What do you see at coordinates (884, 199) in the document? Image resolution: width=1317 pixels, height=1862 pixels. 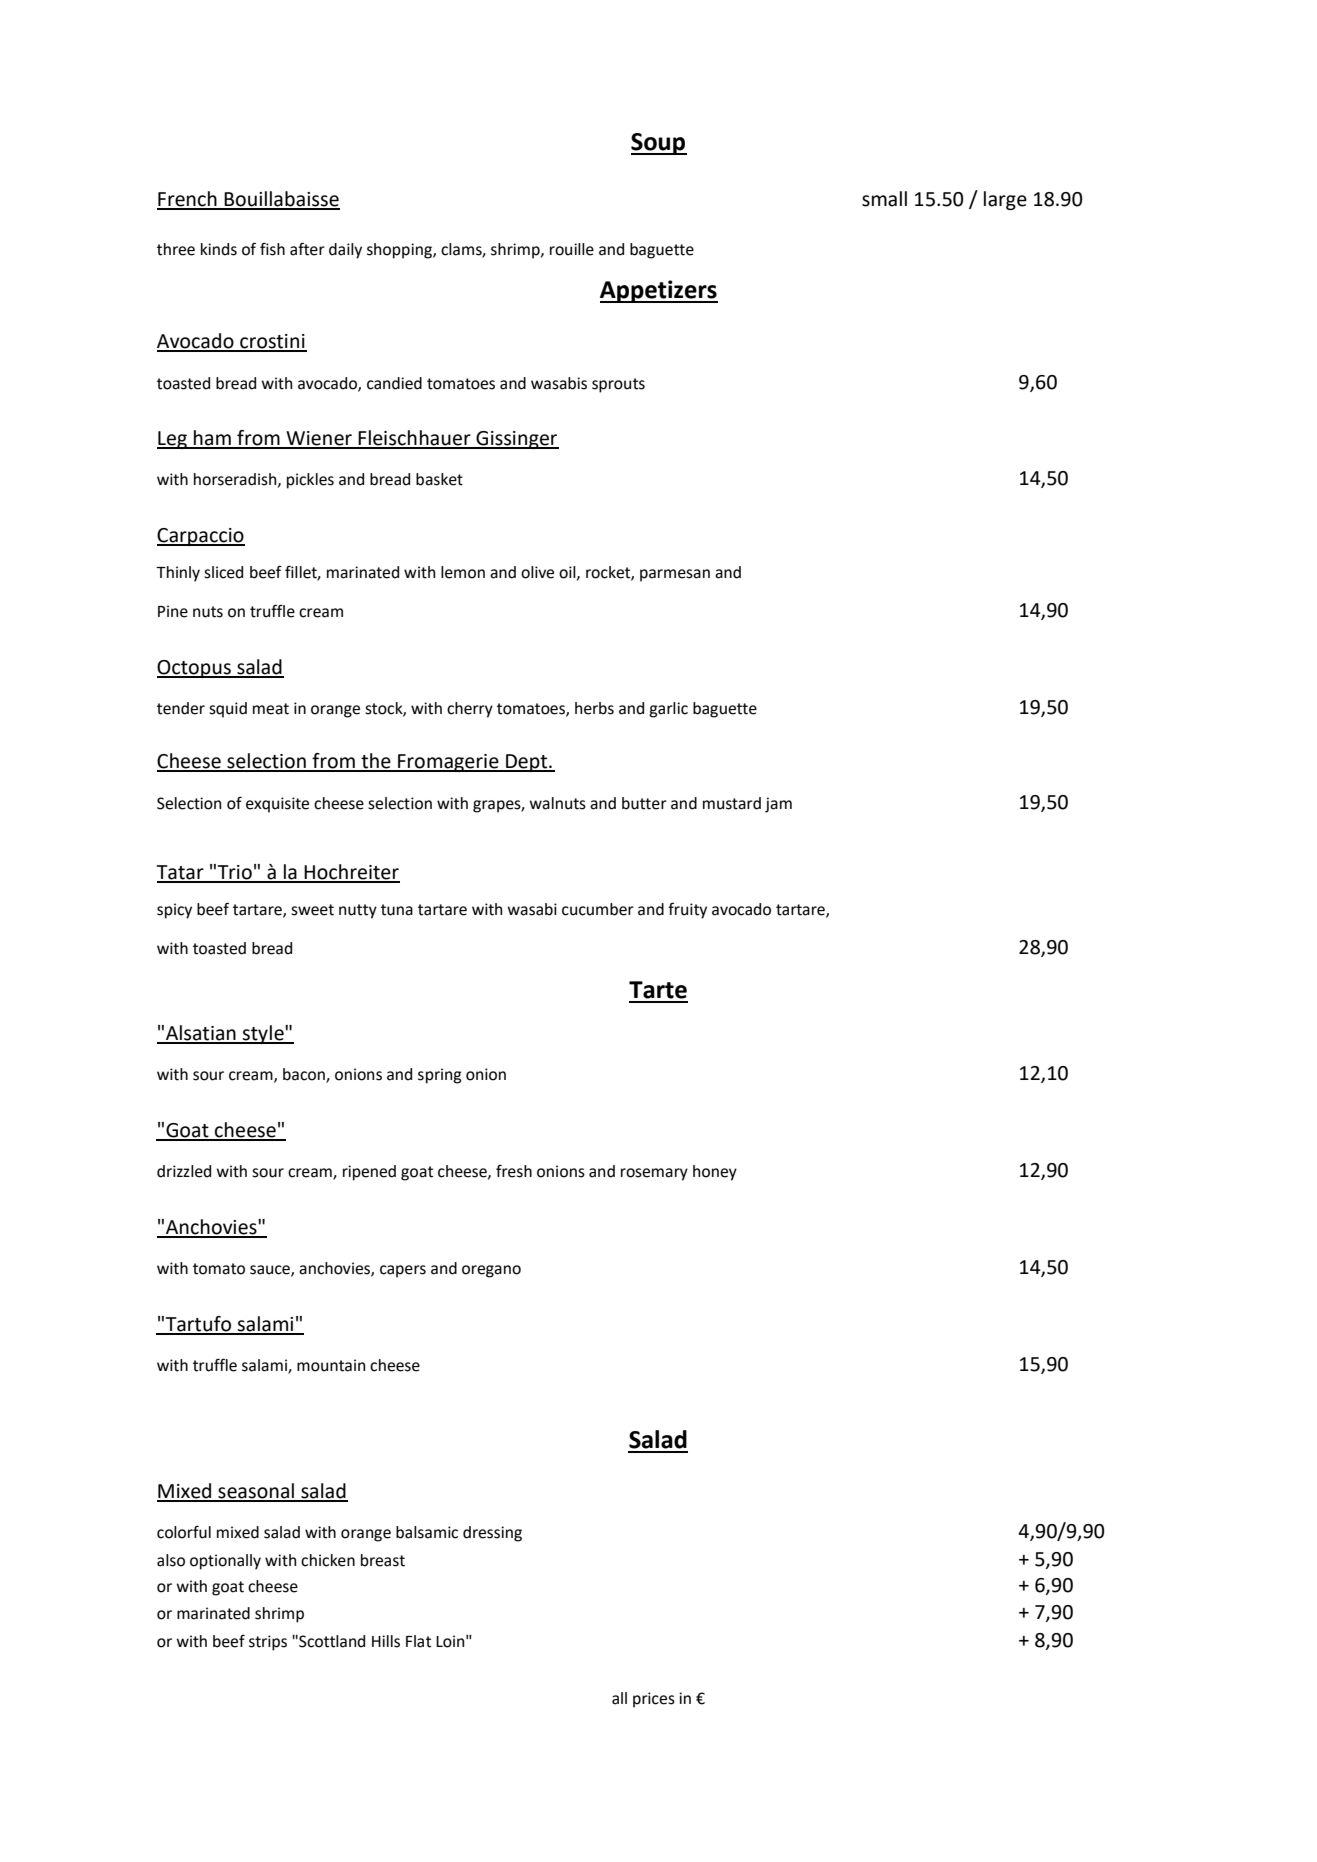 I see `small` at bounding box center [884, 199].
